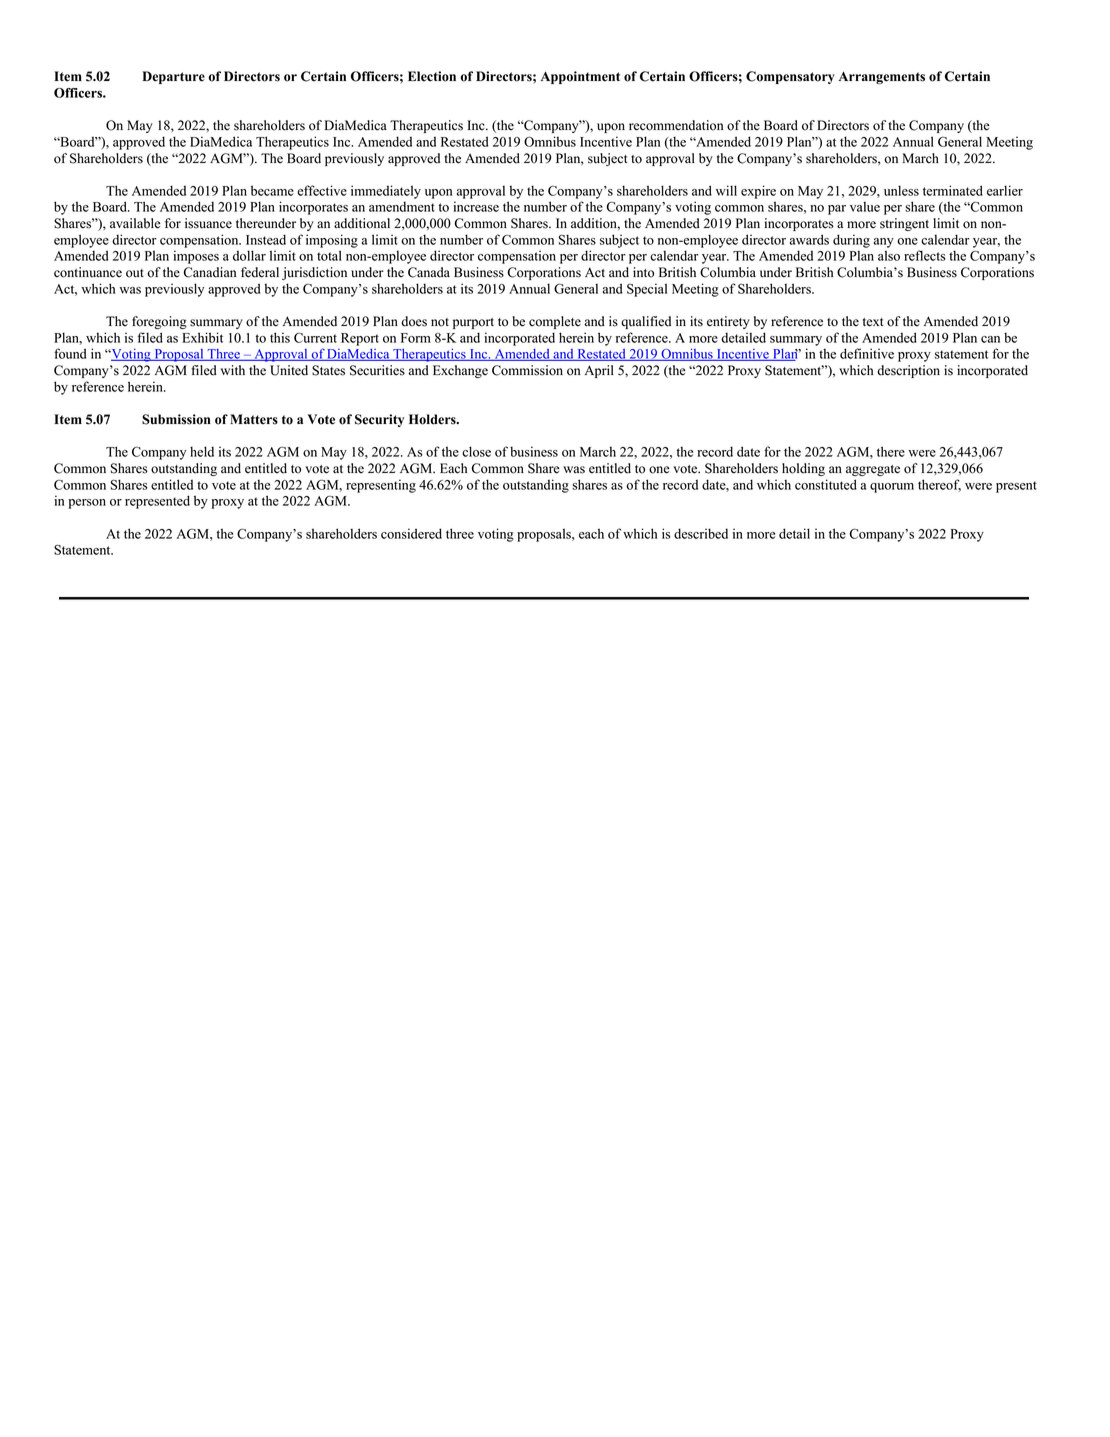 Image resolution: width=1110 pixels, height=1437 pixels. I want to click on became, so click(272, 190).
